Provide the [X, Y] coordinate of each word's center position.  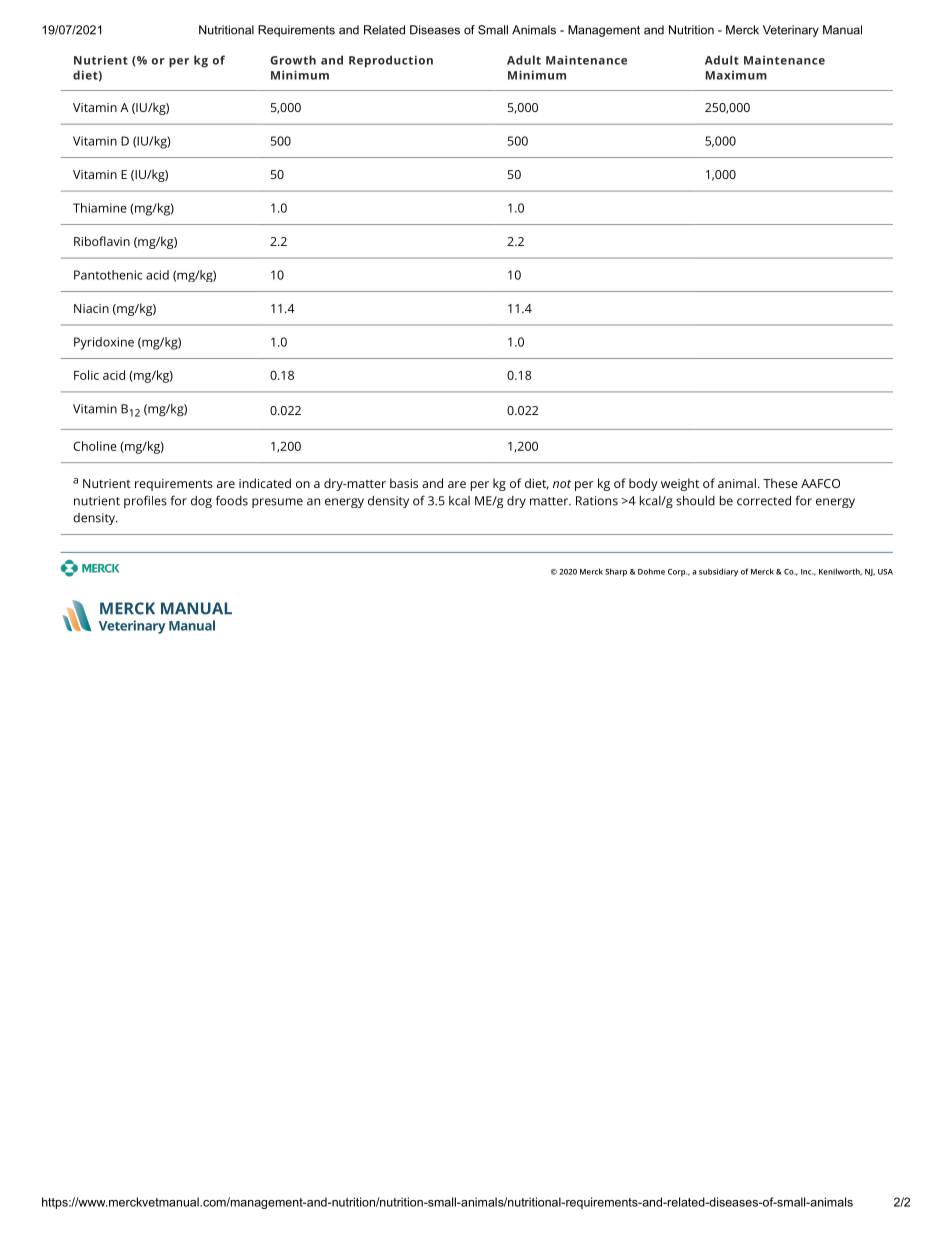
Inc [807, 572]
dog [201, 502]
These [780, 483]
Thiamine [100, 208]
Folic [86, 375]
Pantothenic [108, 275]
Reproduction [391, 61]
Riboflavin [102, 241]
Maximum [736, 75]
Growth [293, 60]
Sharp [616, 572]
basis [404, 483]
